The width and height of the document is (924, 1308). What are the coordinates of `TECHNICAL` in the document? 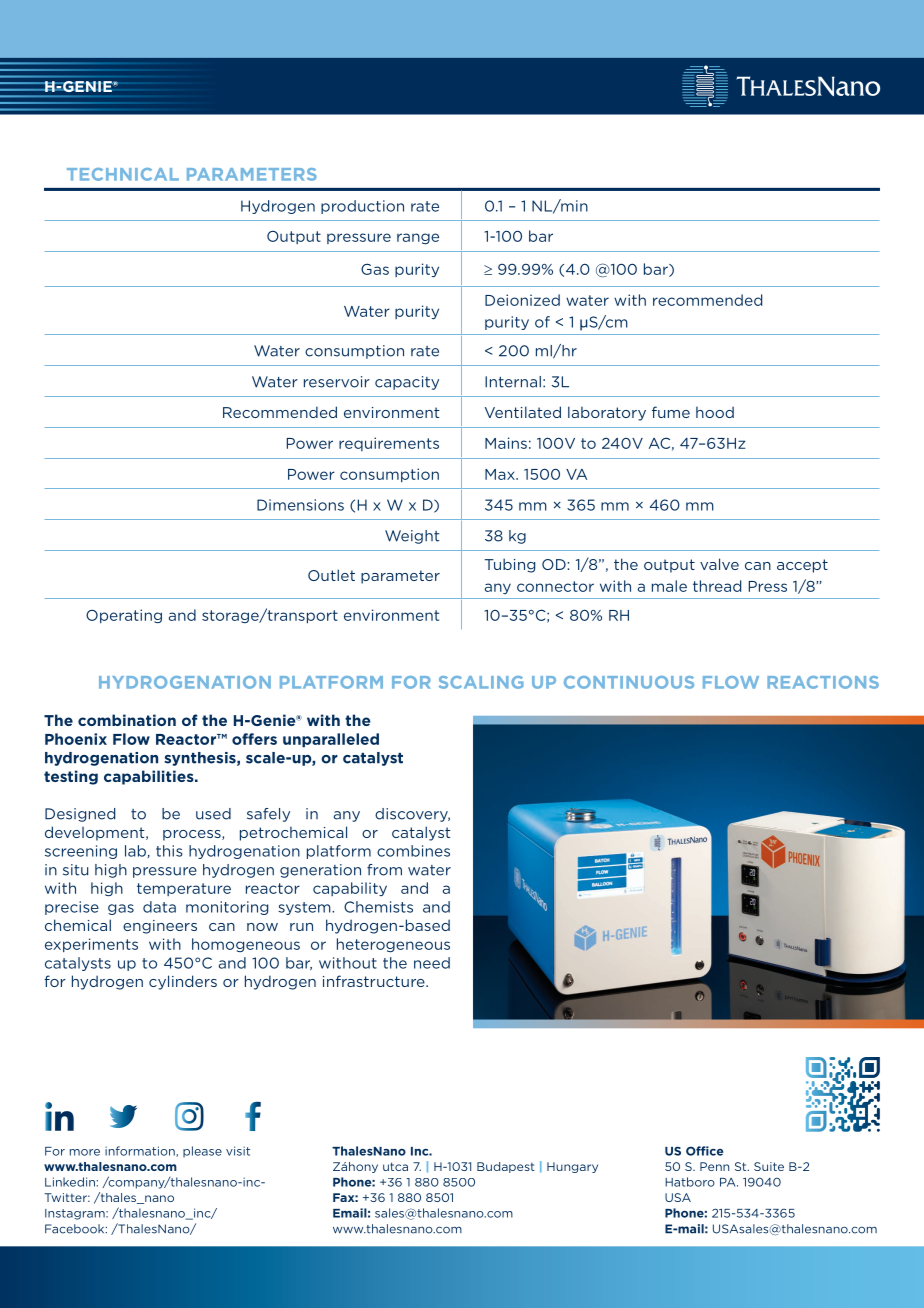 It's located at (123, 174).
